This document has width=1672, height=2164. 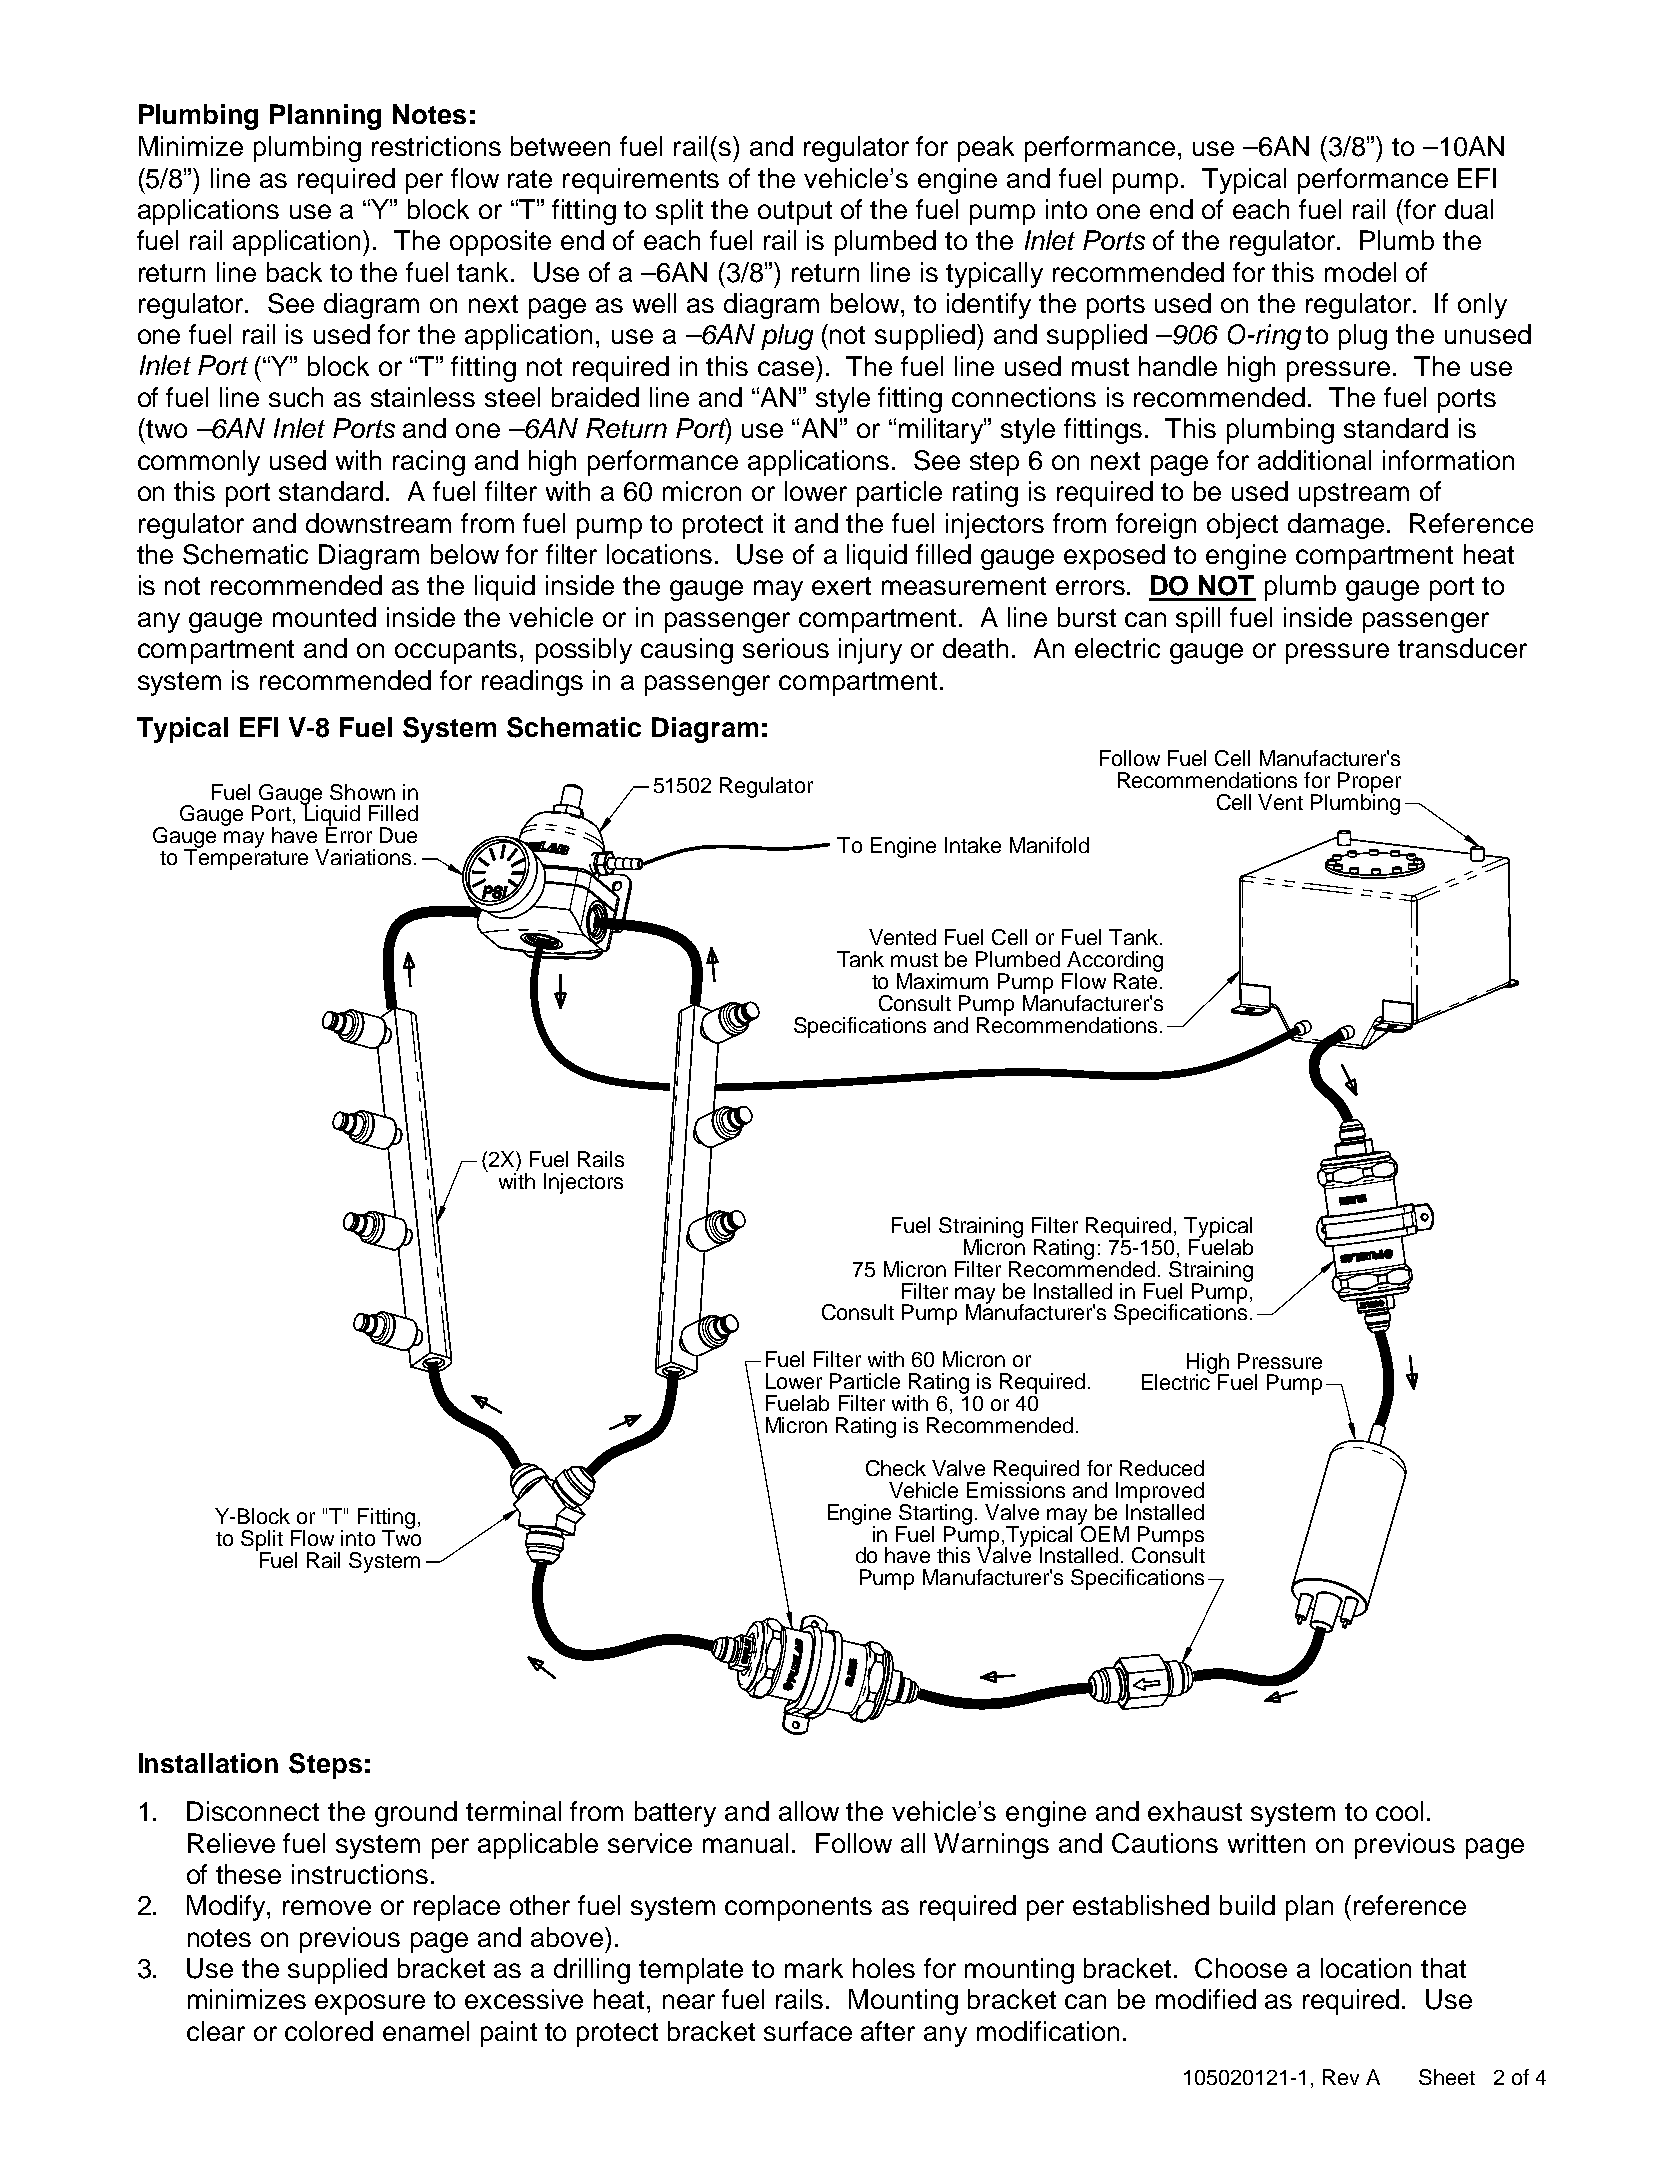 What do you see at coordinates (1160, 1493) in the document?
I see `Improved` at bounding box center [1160, 1493].
